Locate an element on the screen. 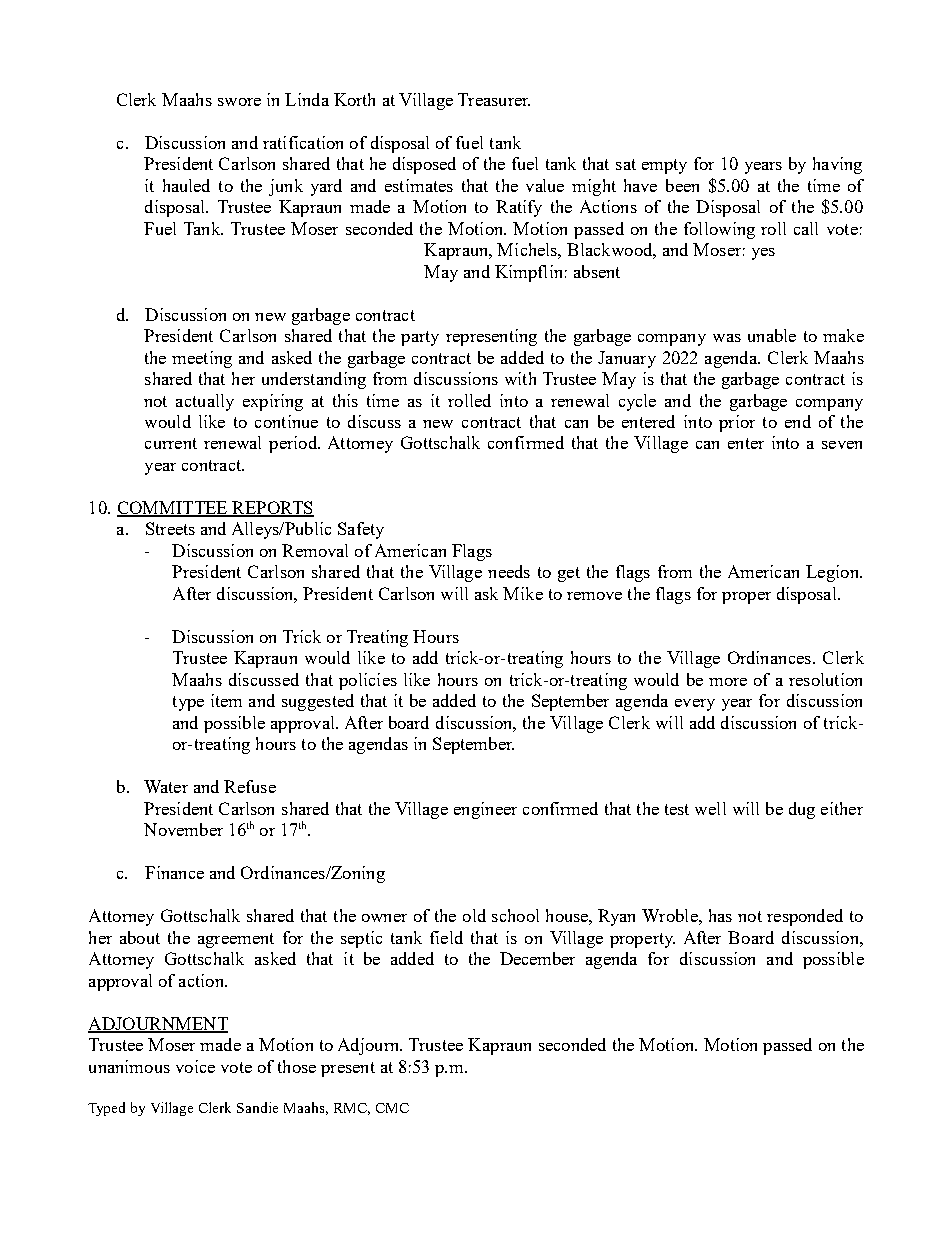 Image resolution: width=952 pixels, height=1233 pixels. Mike is located at coordinates (523, 593).
